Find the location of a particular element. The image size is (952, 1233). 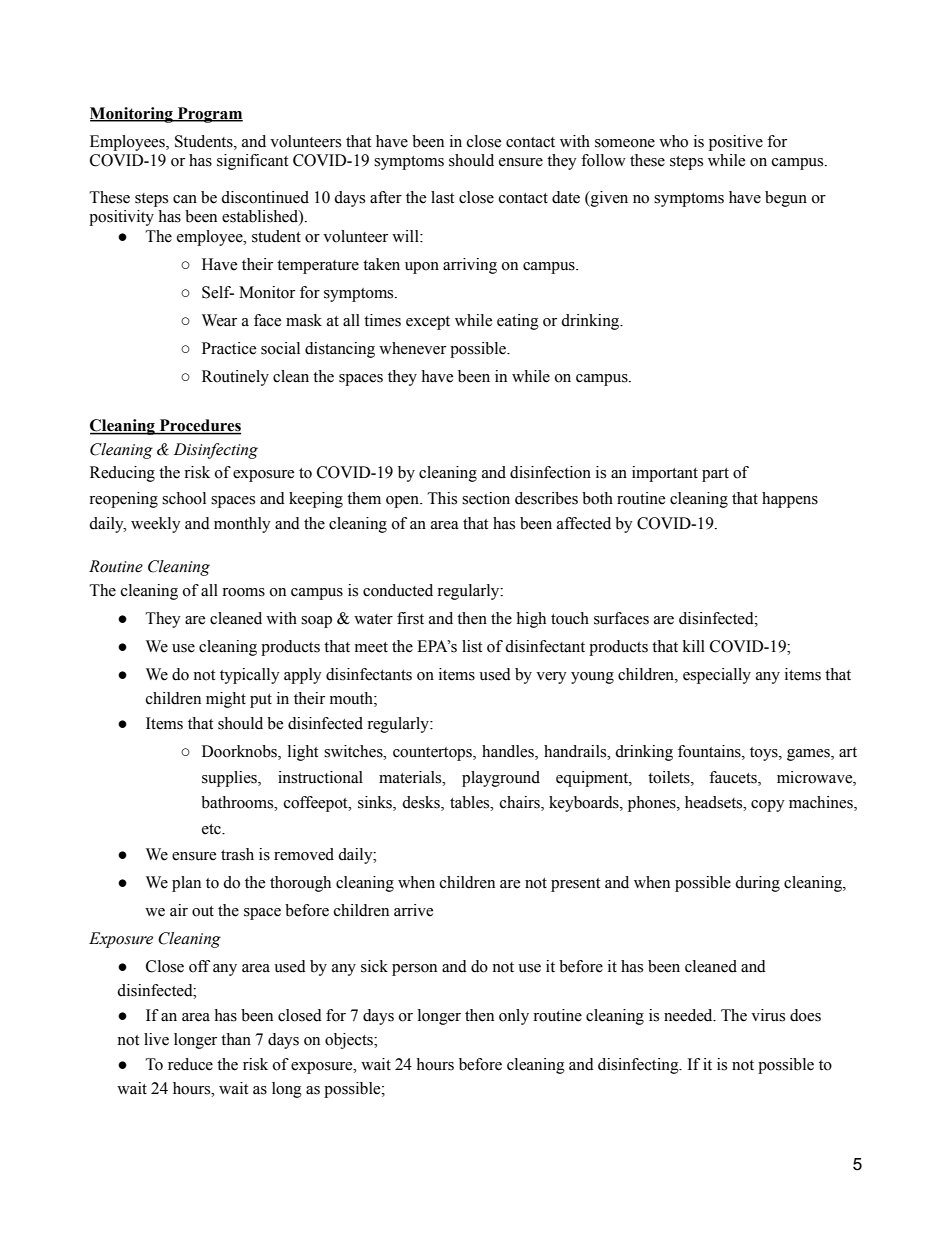

except is located at coordinates (428, 323).
